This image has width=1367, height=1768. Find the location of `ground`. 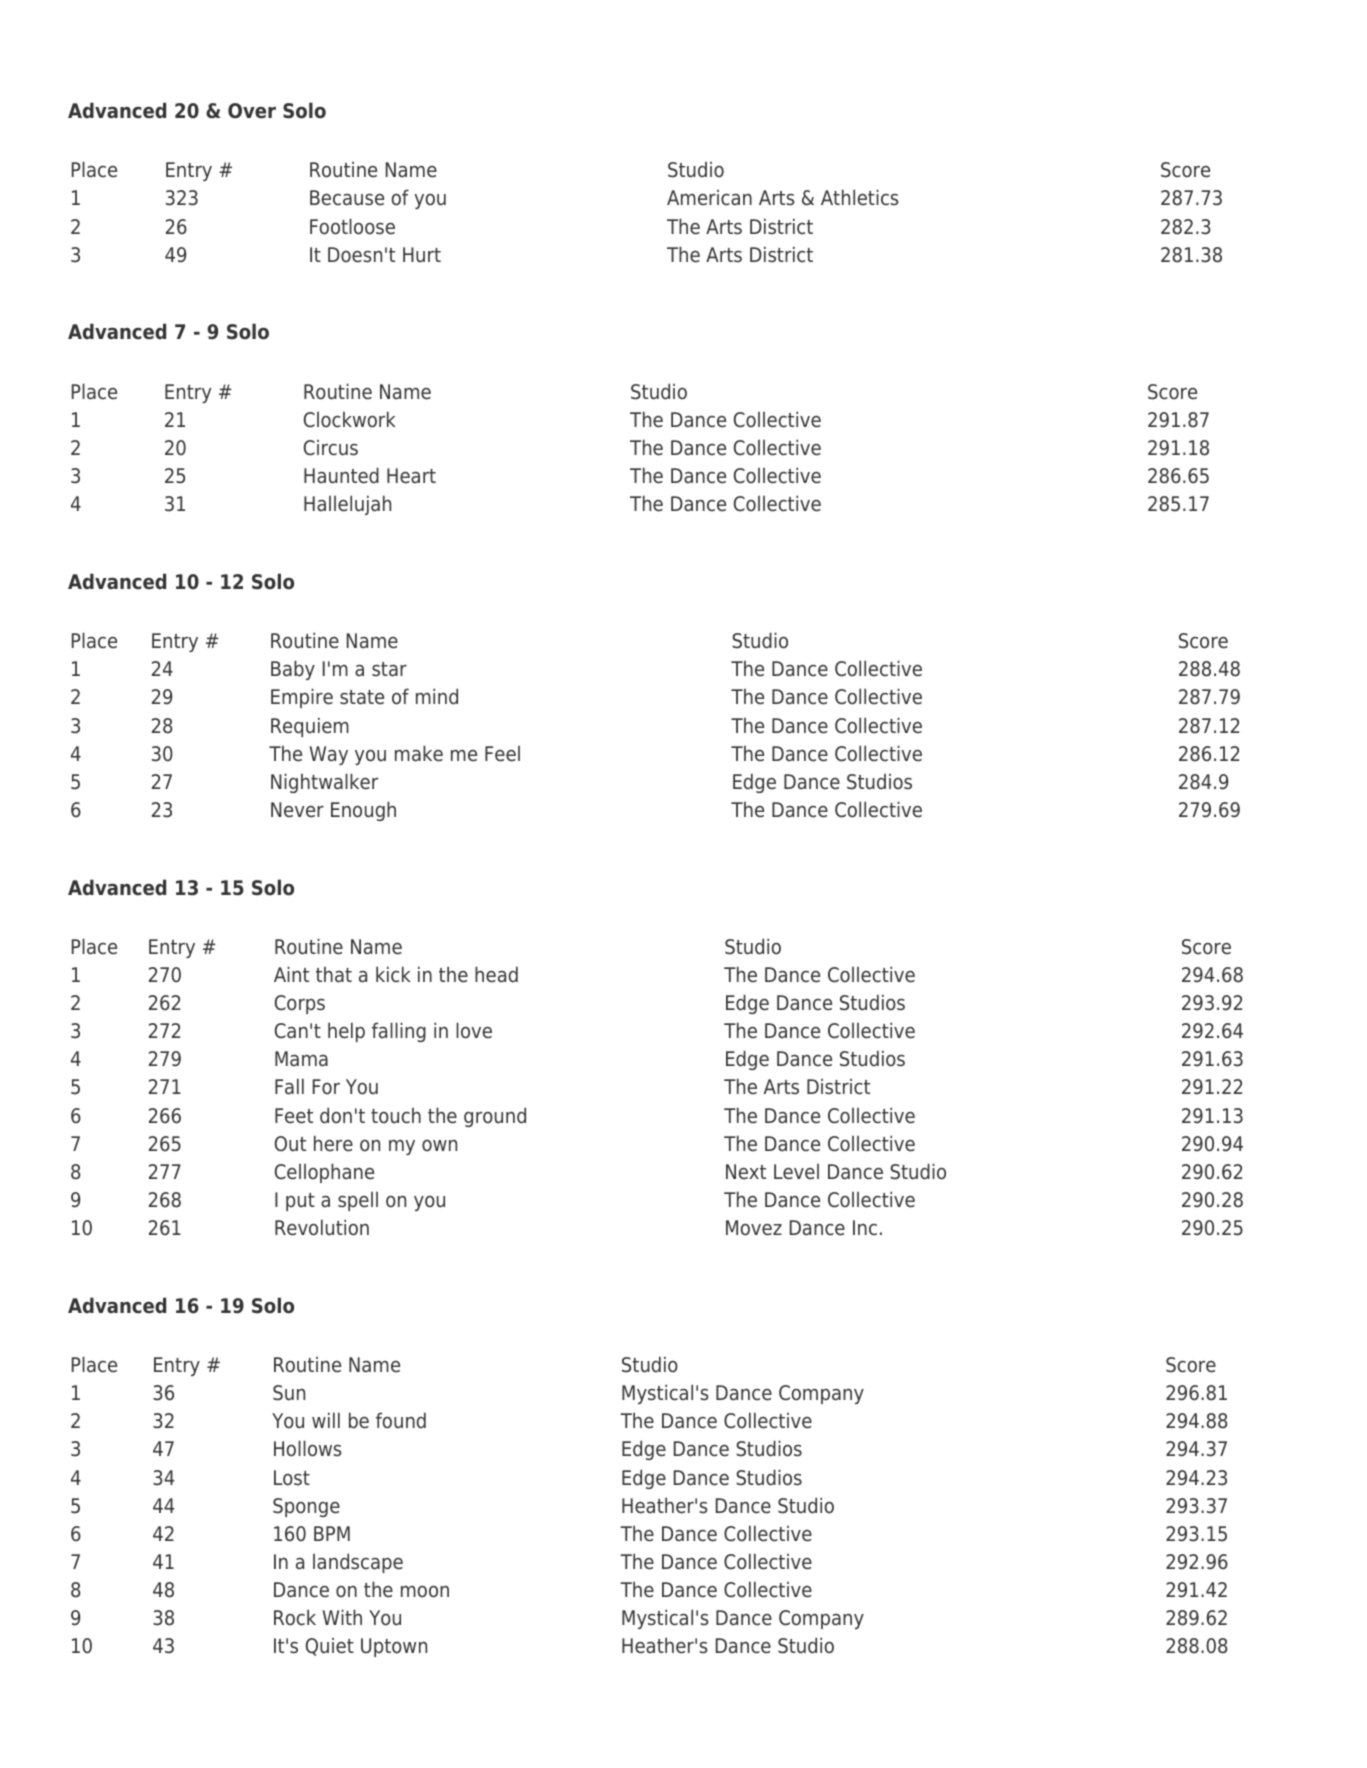

ground is located at coordinates (495, 1117).
